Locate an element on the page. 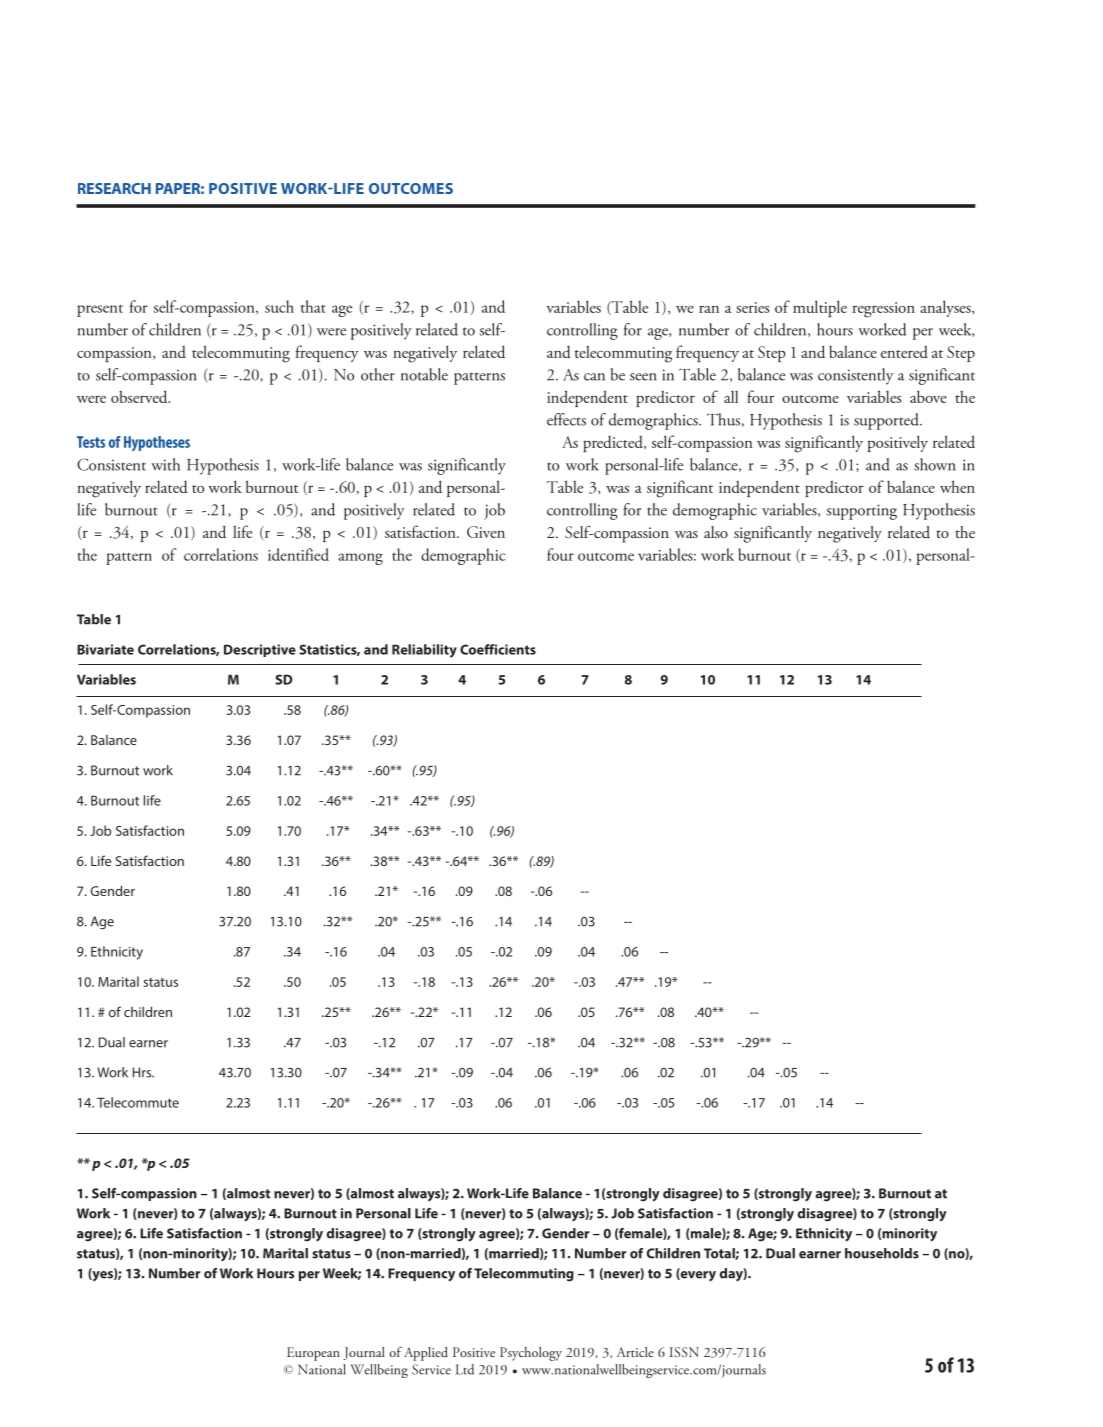 The image size is (1103, 1427). ISSN is located at coordinates (684, 1352).
